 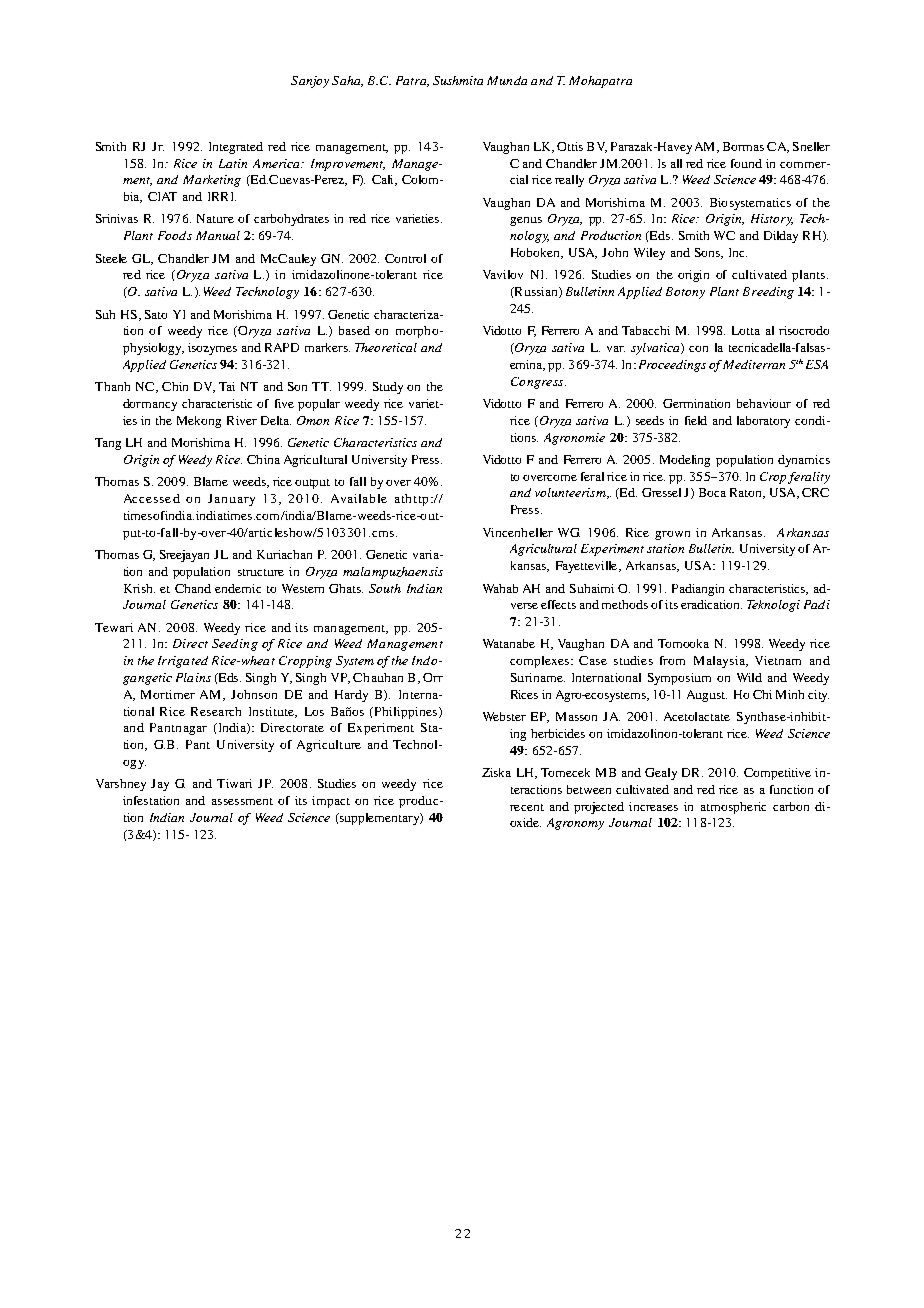 I want to click on found, so click(x=746, y=163).
